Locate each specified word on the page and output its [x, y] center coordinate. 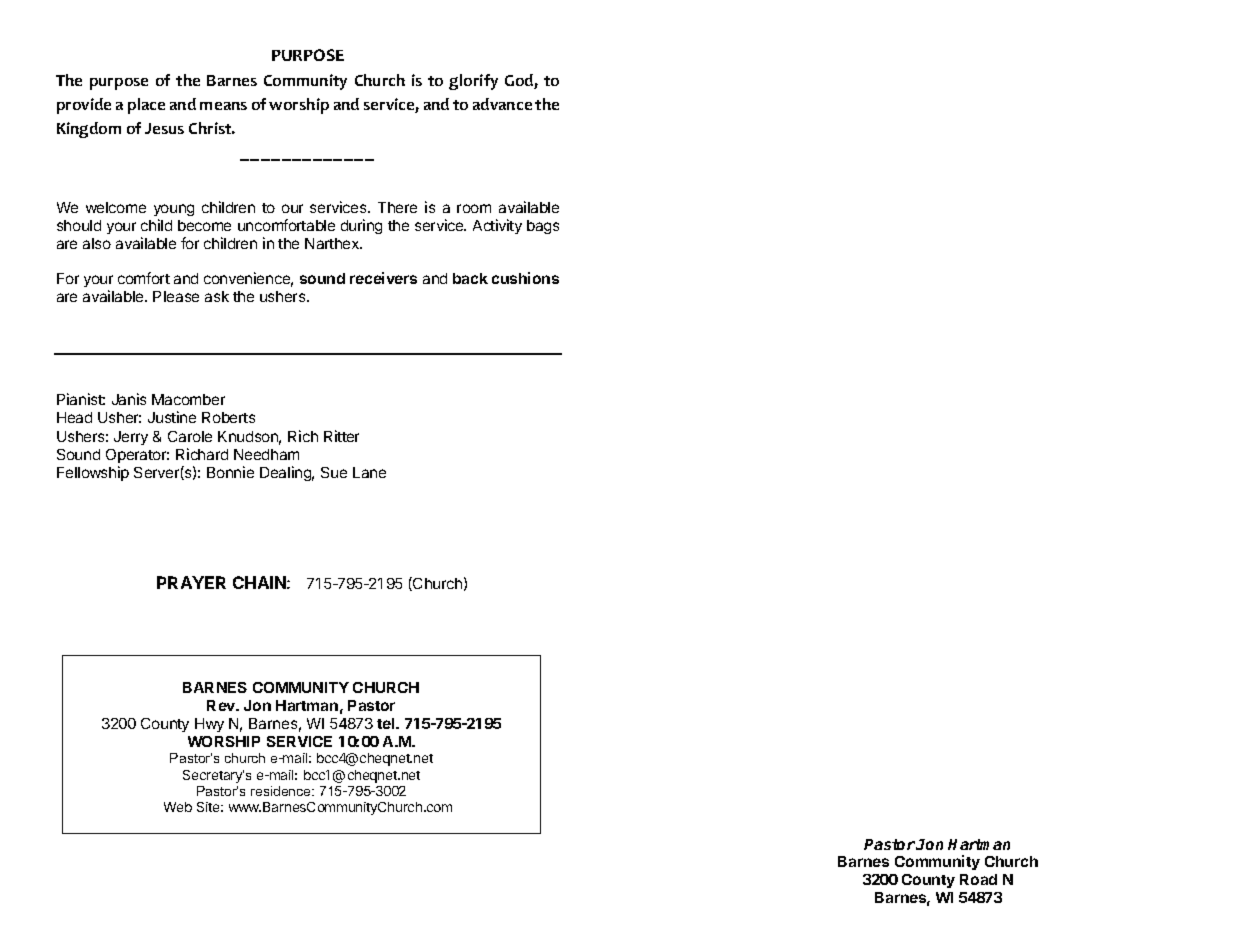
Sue [334, 472]
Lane [369, 472]
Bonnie [230, 472]
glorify [473, 82]
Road [978, 879]
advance [502, 104]
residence [282, 791]
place [146, 106]
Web [178, 807]
